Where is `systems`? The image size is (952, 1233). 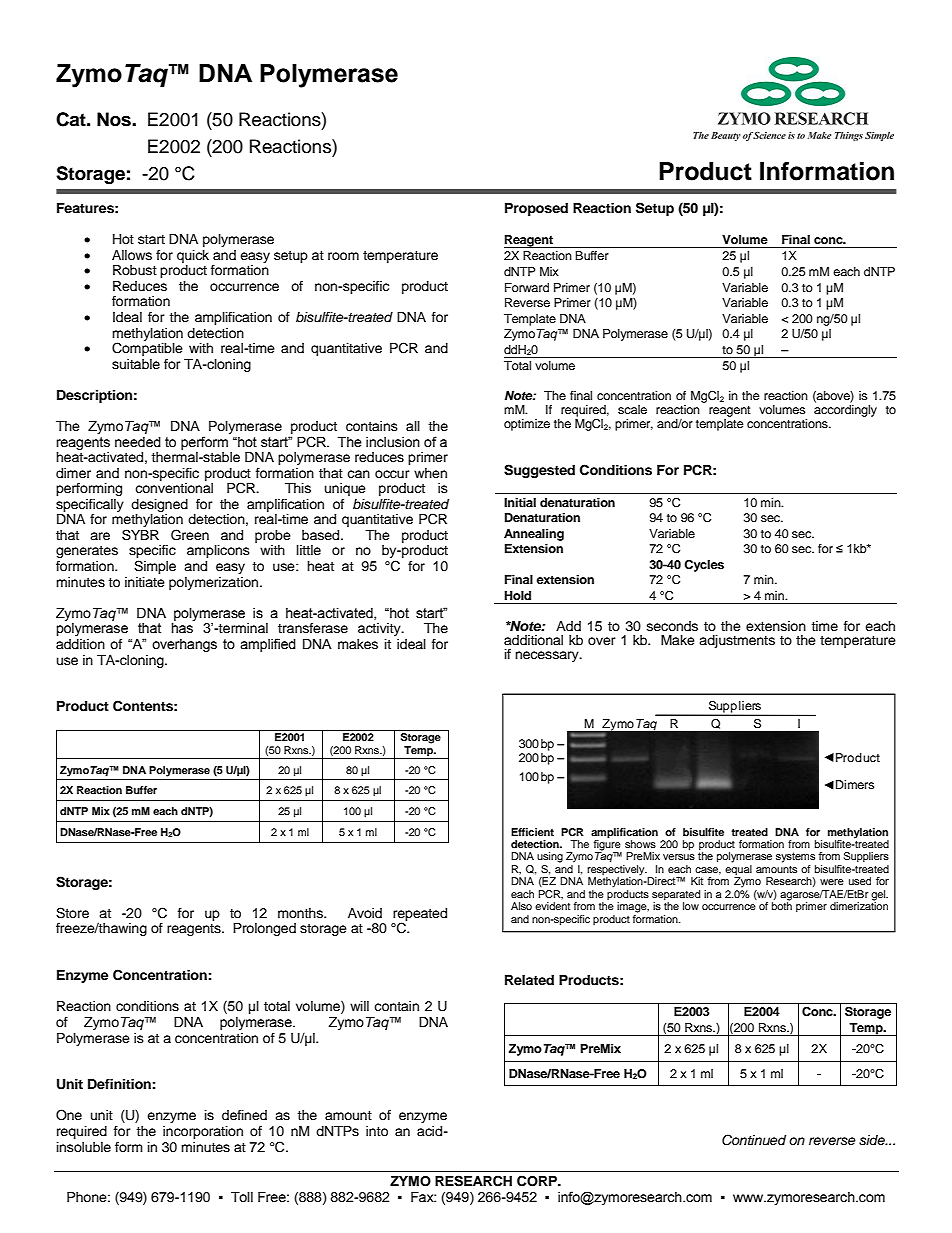
systems is located at coordinates (795, 857).
